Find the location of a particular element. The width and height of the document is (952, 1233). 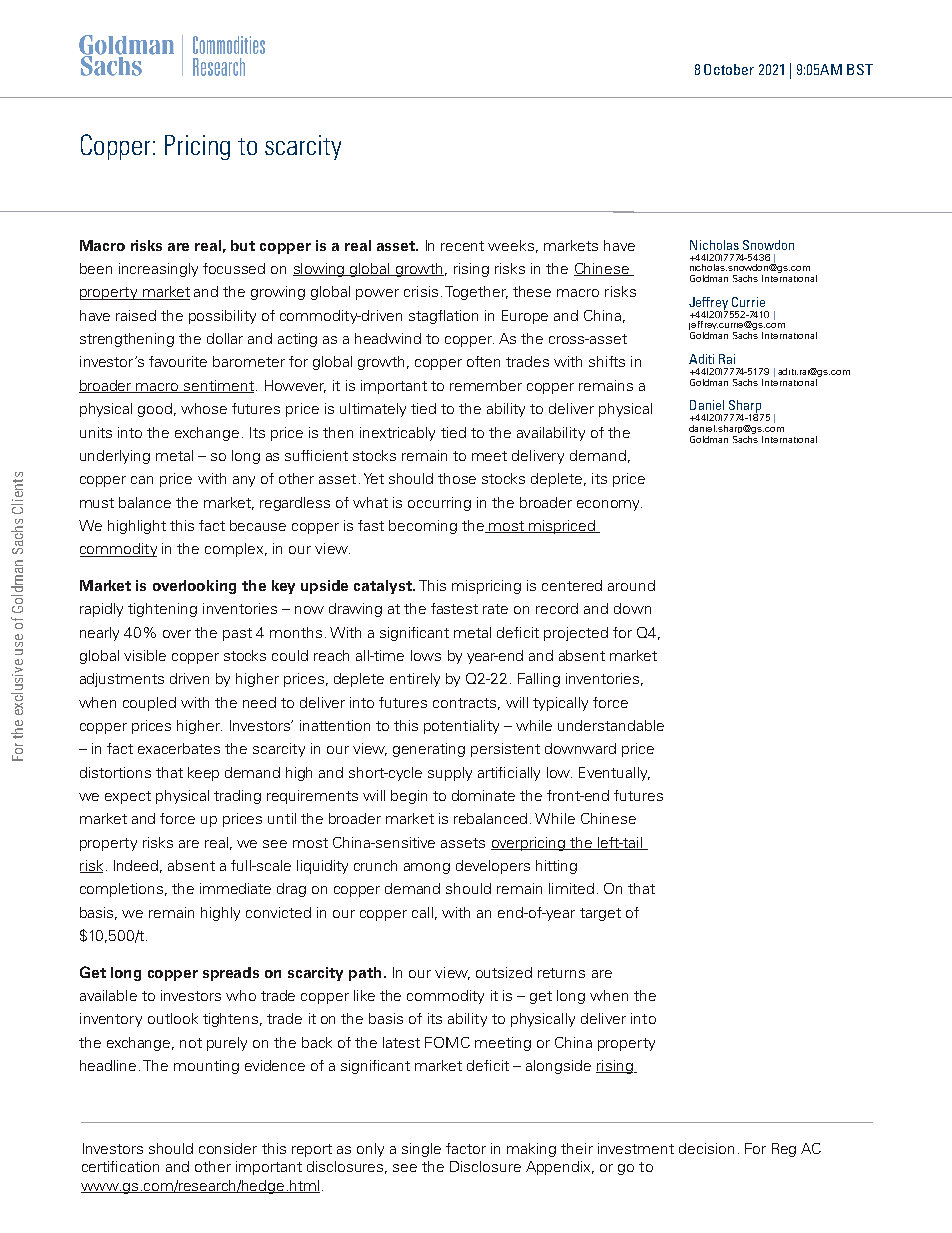

recent is located at coordinates (462, 246).
